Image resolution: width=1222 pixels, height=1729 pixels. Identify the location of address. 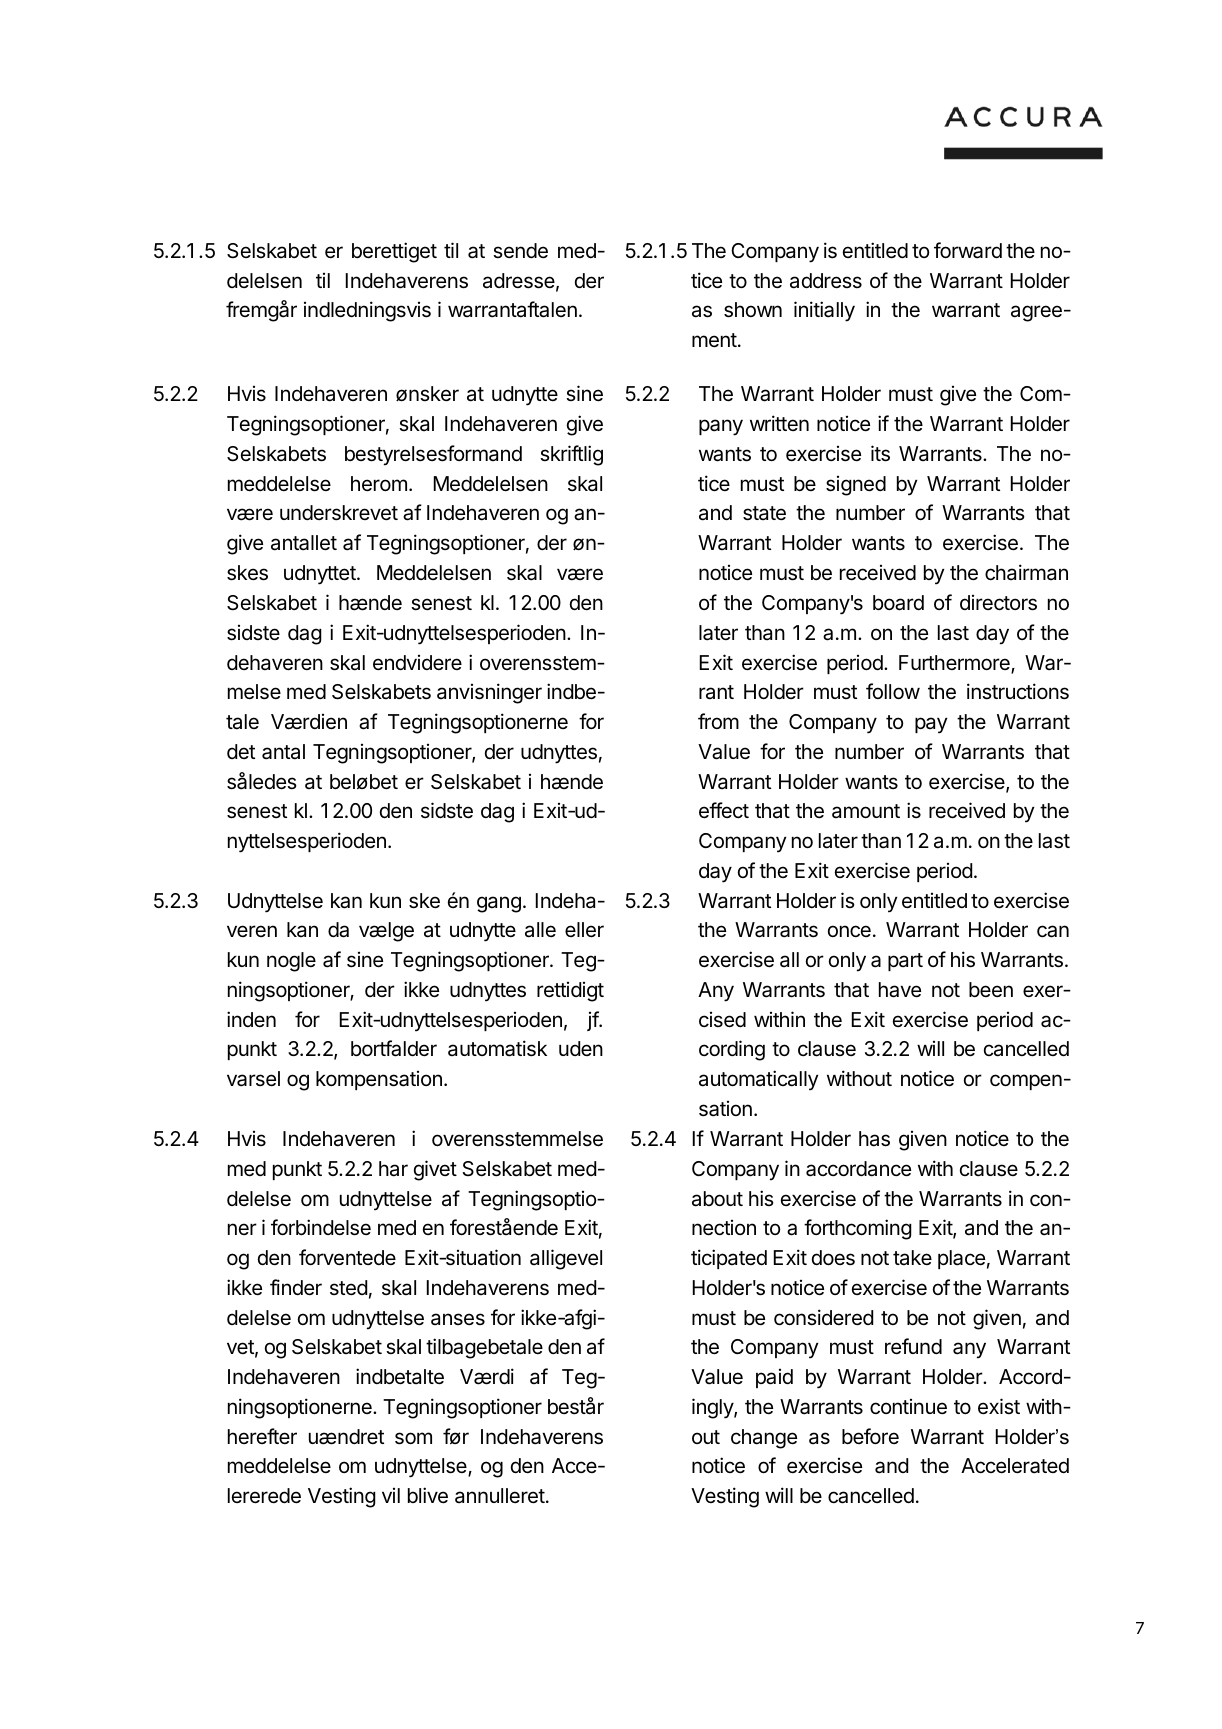
(826, 281).
